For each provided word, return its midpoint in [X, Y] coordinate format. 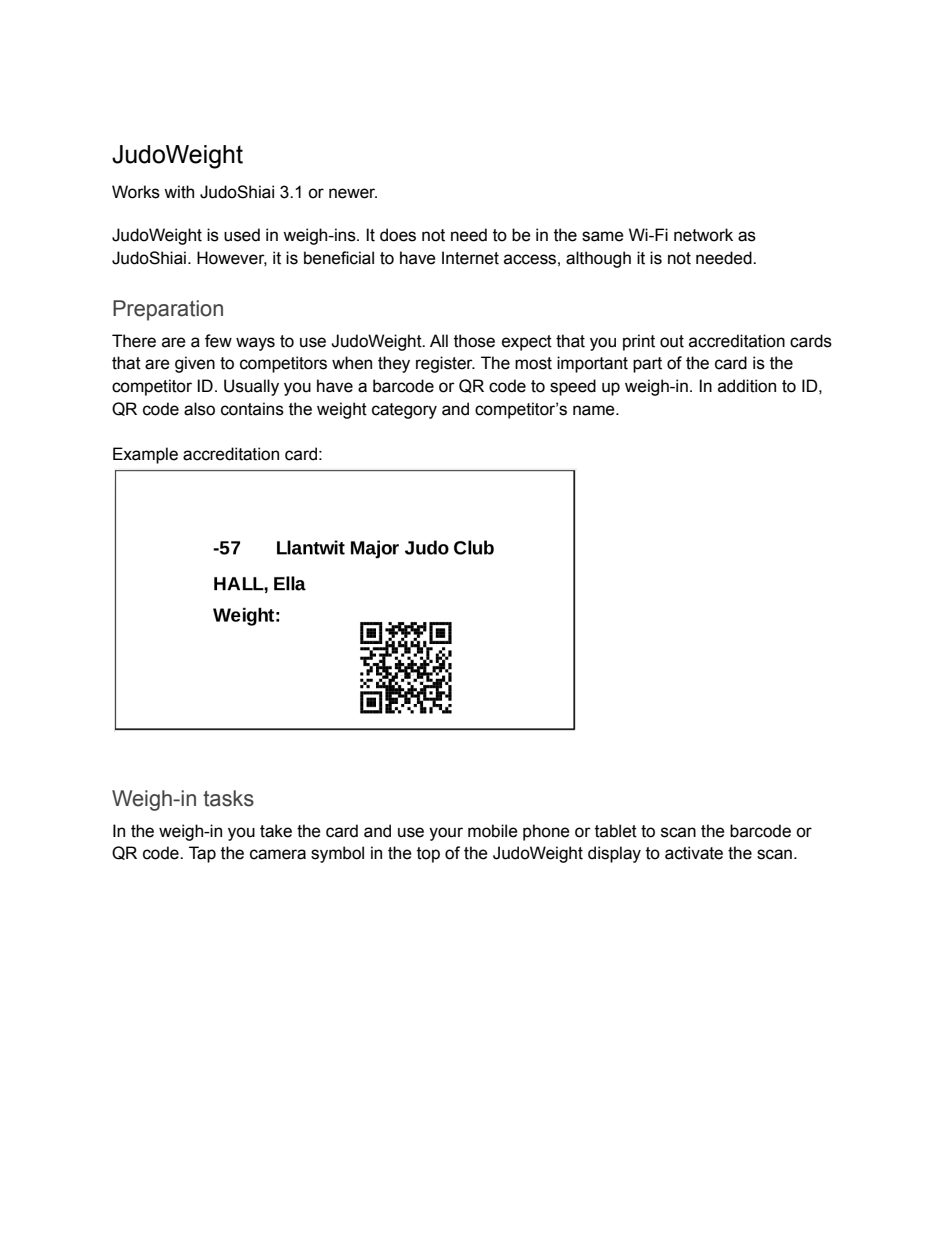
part [647, 365]
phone [546, 832]
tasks [228, 798]
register [445, 364]
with [179, 192]
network [703, 235]
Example [145, 455]
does [398, 235]
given [195, 364]
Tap [202, 854]
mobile [493, 831]
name [595, 410]
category [404, 411]
